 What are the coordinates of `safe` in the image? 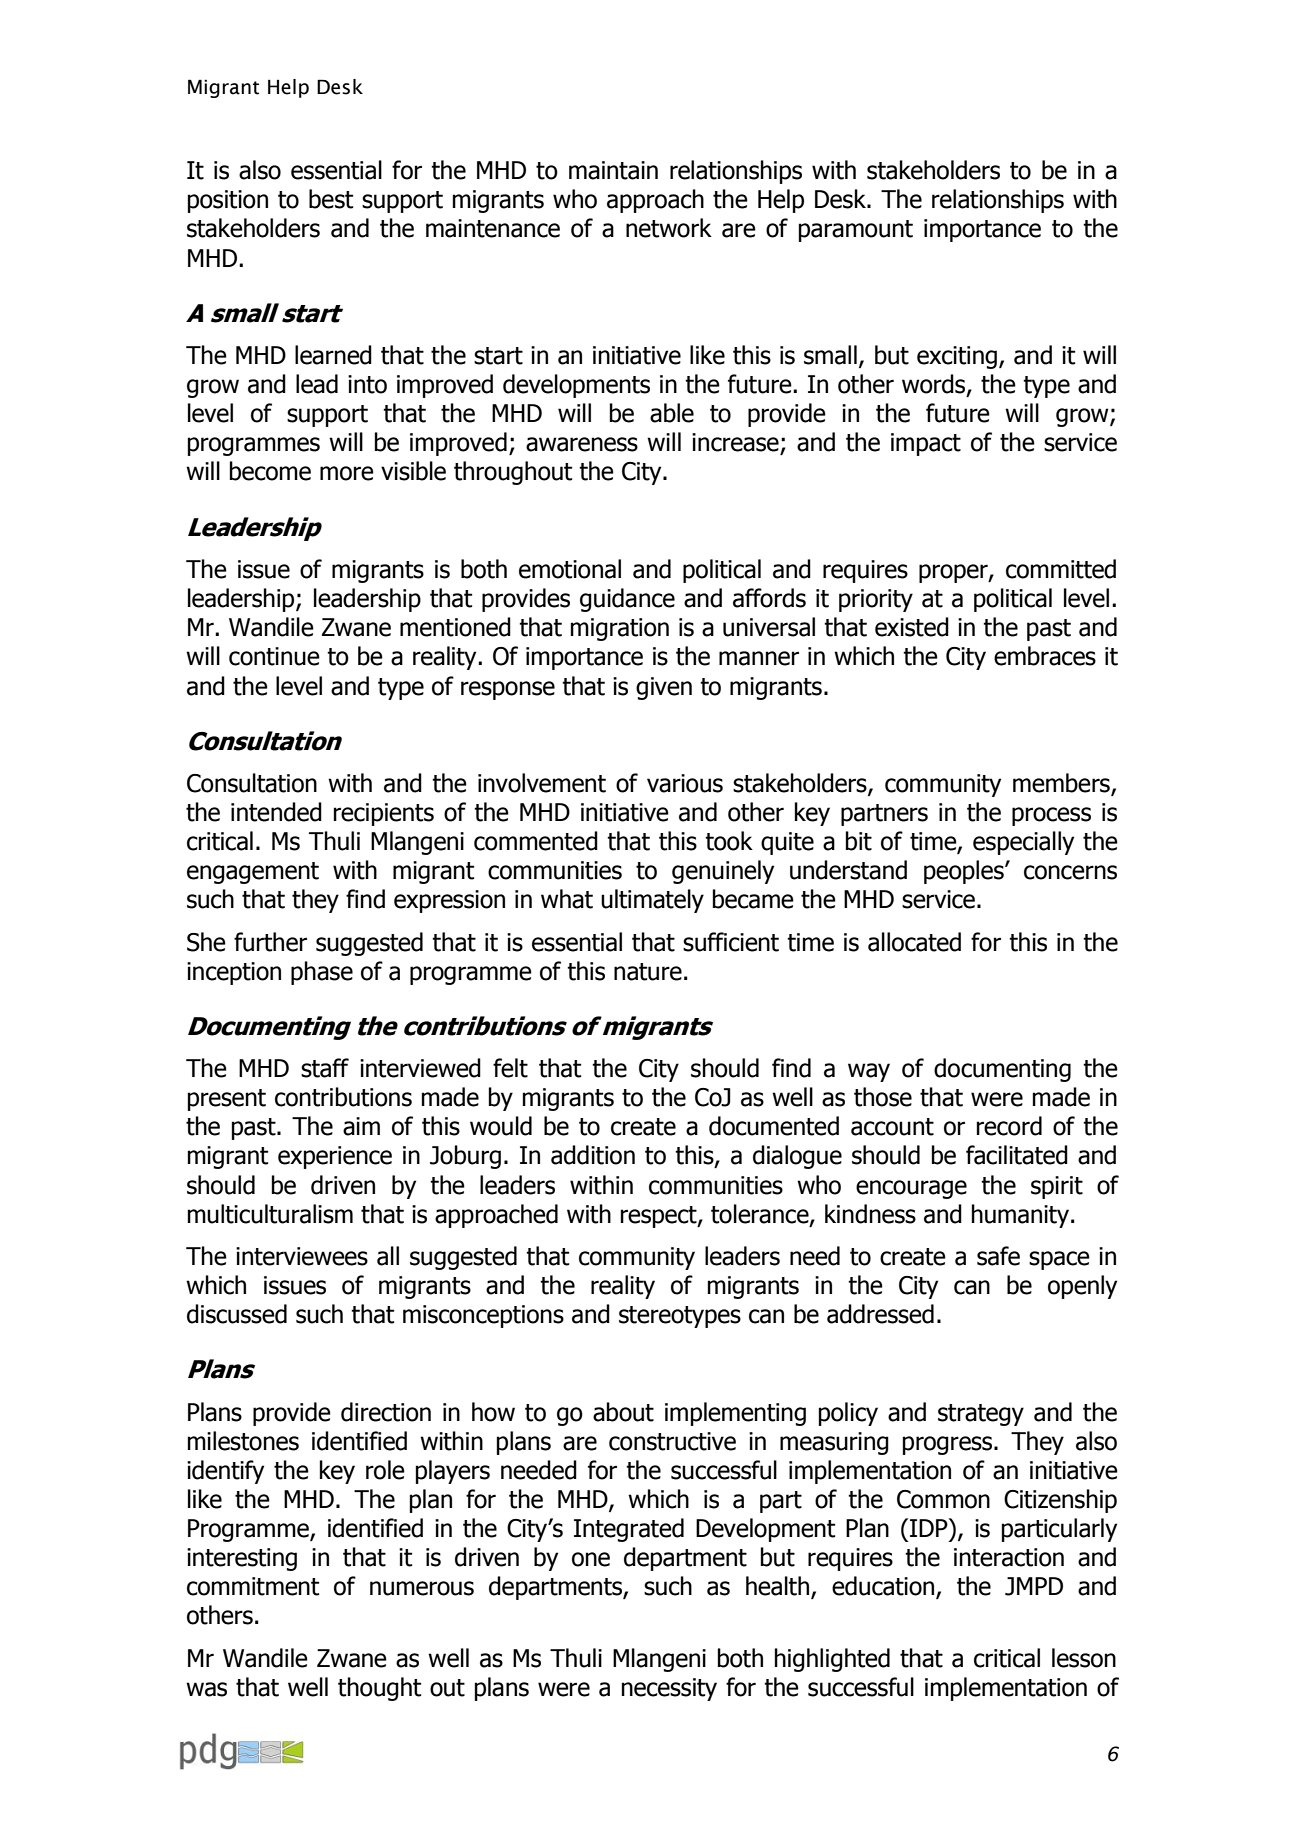 It's located at (998, 1256).
